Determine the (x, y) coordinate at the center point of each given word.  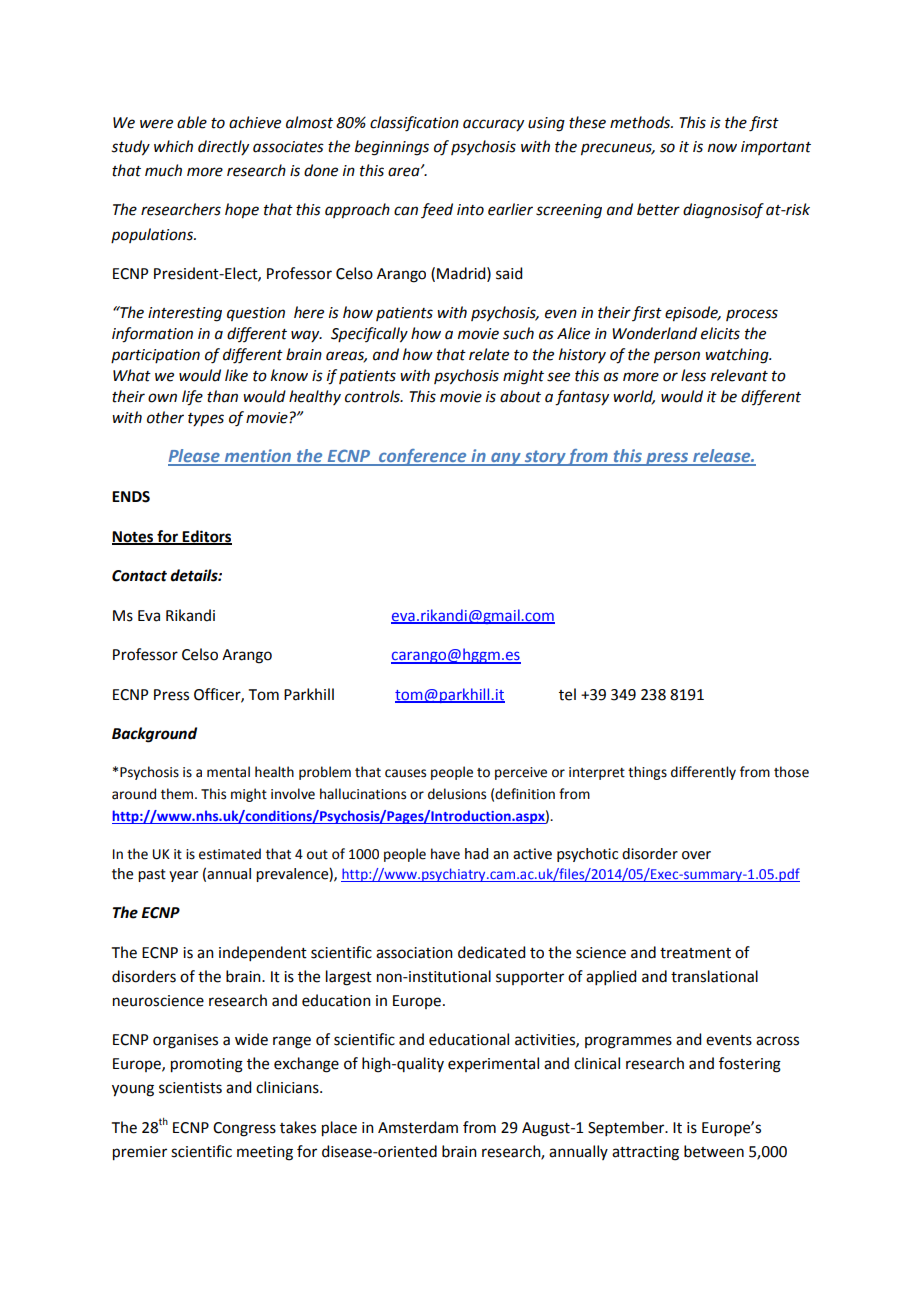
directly (223, 148)
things (647, 773)
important (776, 148)
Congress (244, 1129)
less (693, 375)
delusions (457, 794)
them (178, 794)
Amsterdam (418, 1127)
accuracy (493, 125)
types (206, 420)
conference (423, 457)
